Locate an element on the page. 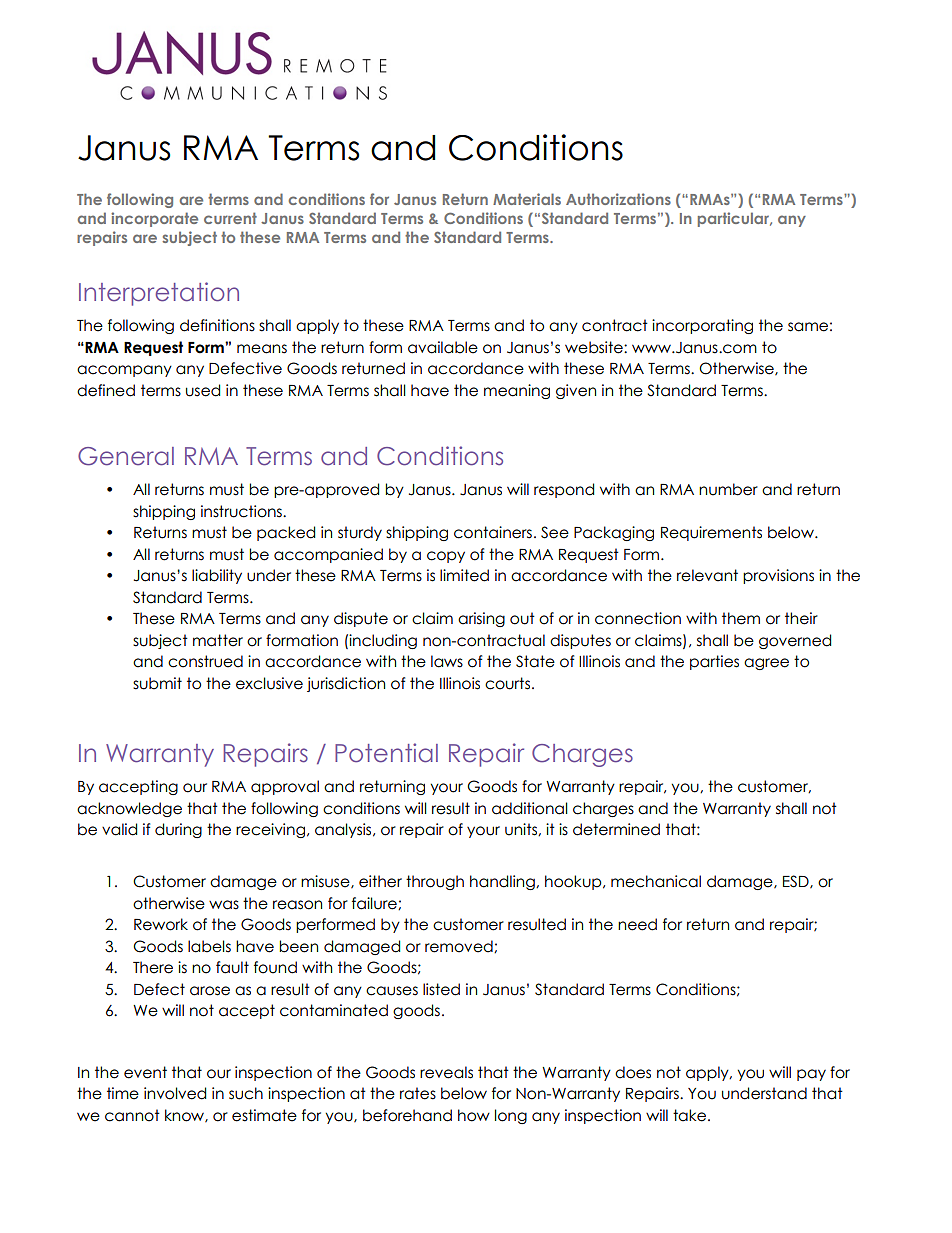 This image has width=952, height=1233. relevant is located at coordinates (707, 575).
